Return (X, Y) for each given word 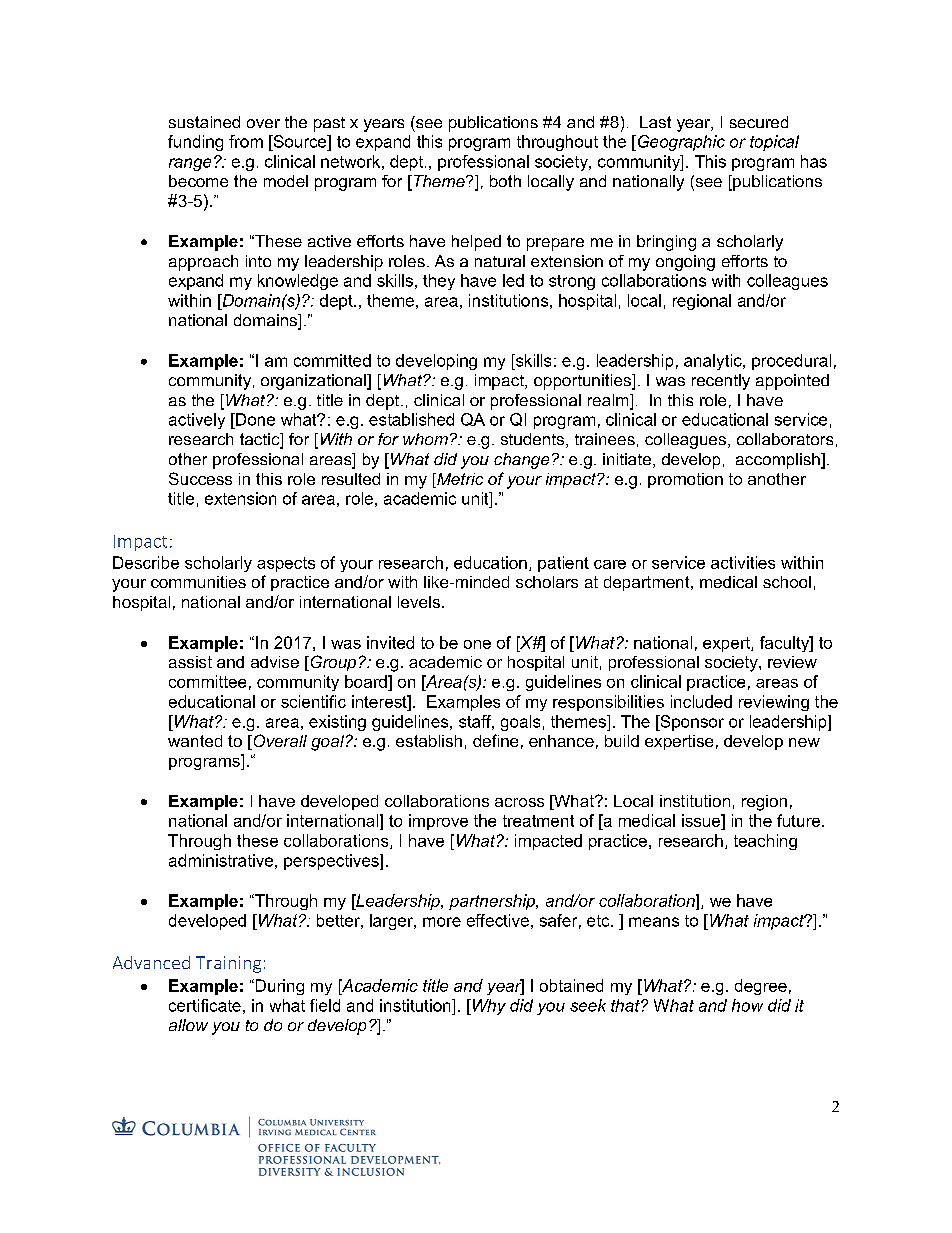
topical (774, 143)
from (246, 141)
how (747, 1005)
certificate (205, 1005)
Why (488, 1007)
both (505, 181)
